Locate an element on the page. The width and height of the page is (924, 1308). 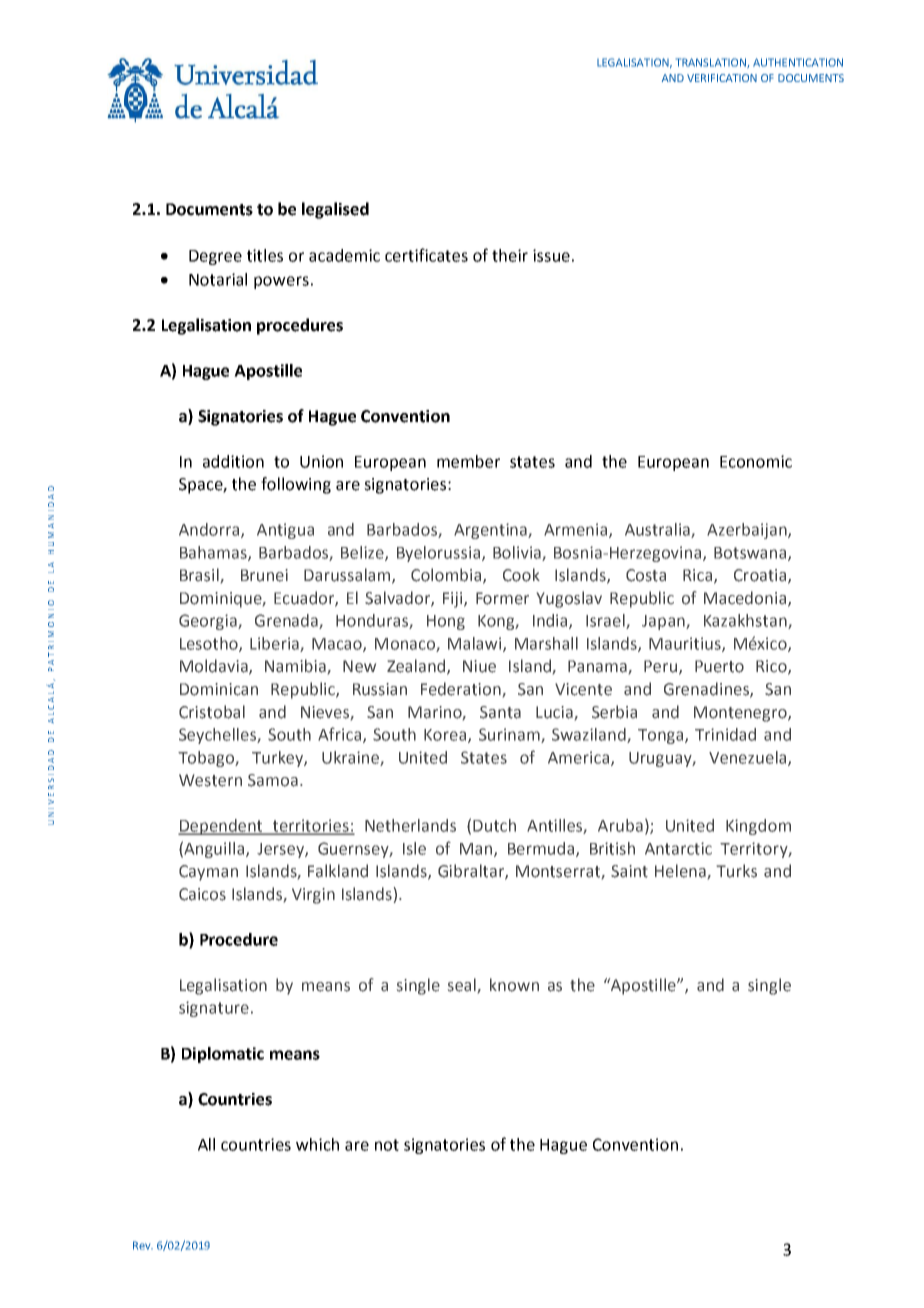
Dutch is located at coordinates (494, 825).
